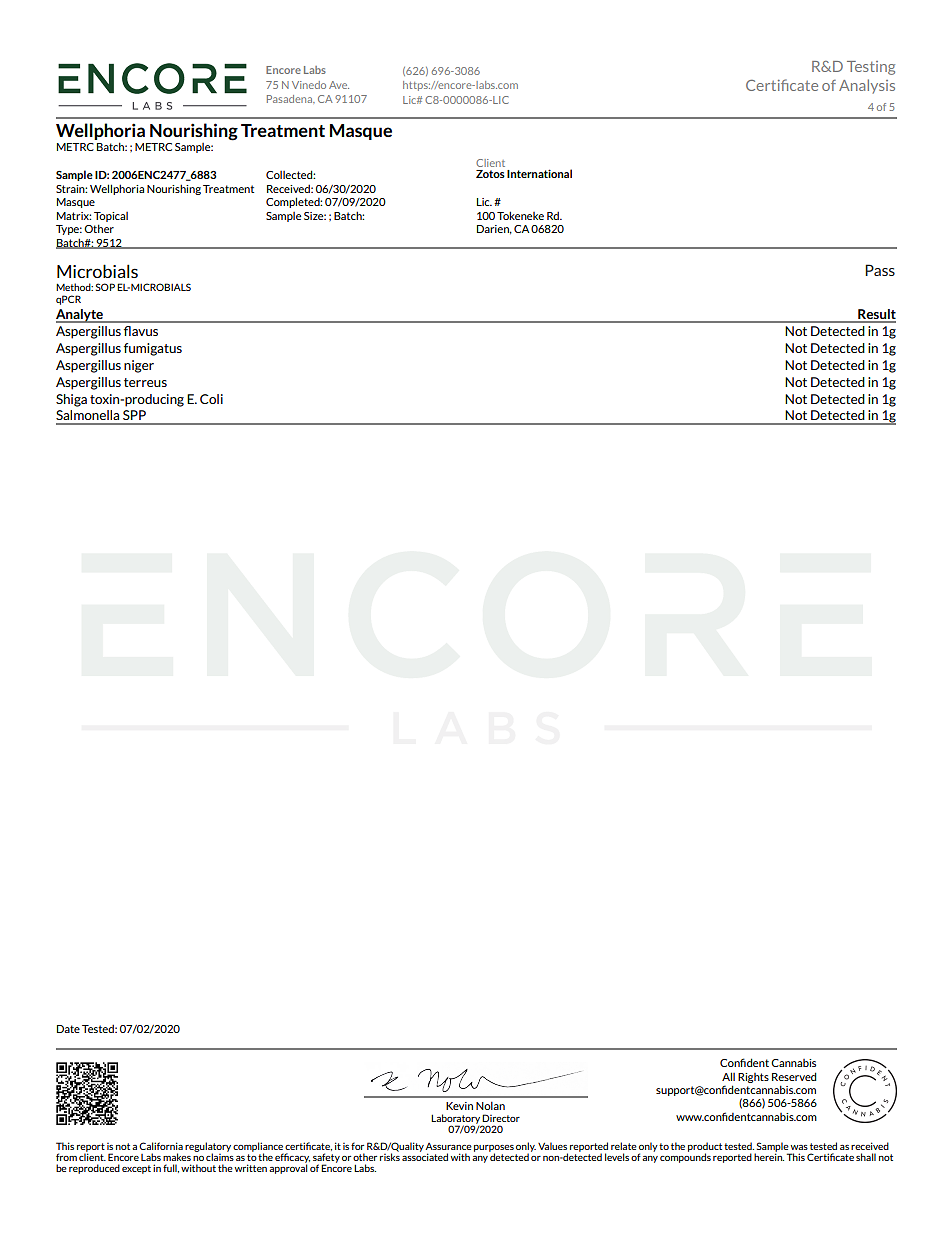  I want to click on Reserved, so click(794, 1076).
